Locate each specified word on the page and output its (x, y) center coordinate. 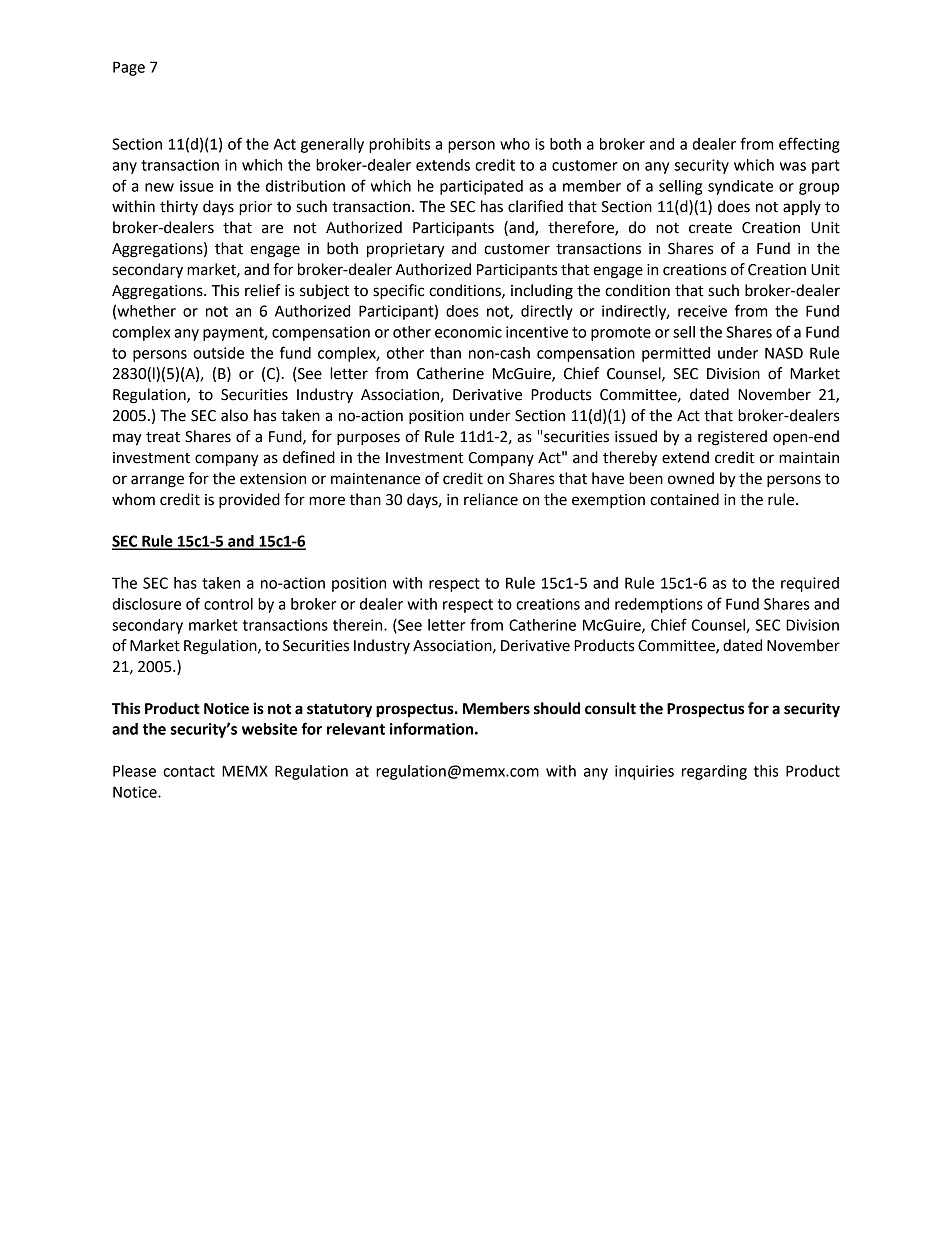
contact (189, 771)
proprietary (406, 250)
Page (129, 68)
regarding (714, 772)
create (710, 228)
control (228, 604)
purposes (368, 439)
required (810, 584)
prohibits (399, 145)
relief (262, 290)
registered (732, 438)
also (234, 415)
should (557, 708)
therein (359, 625)
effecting (809, 145)
